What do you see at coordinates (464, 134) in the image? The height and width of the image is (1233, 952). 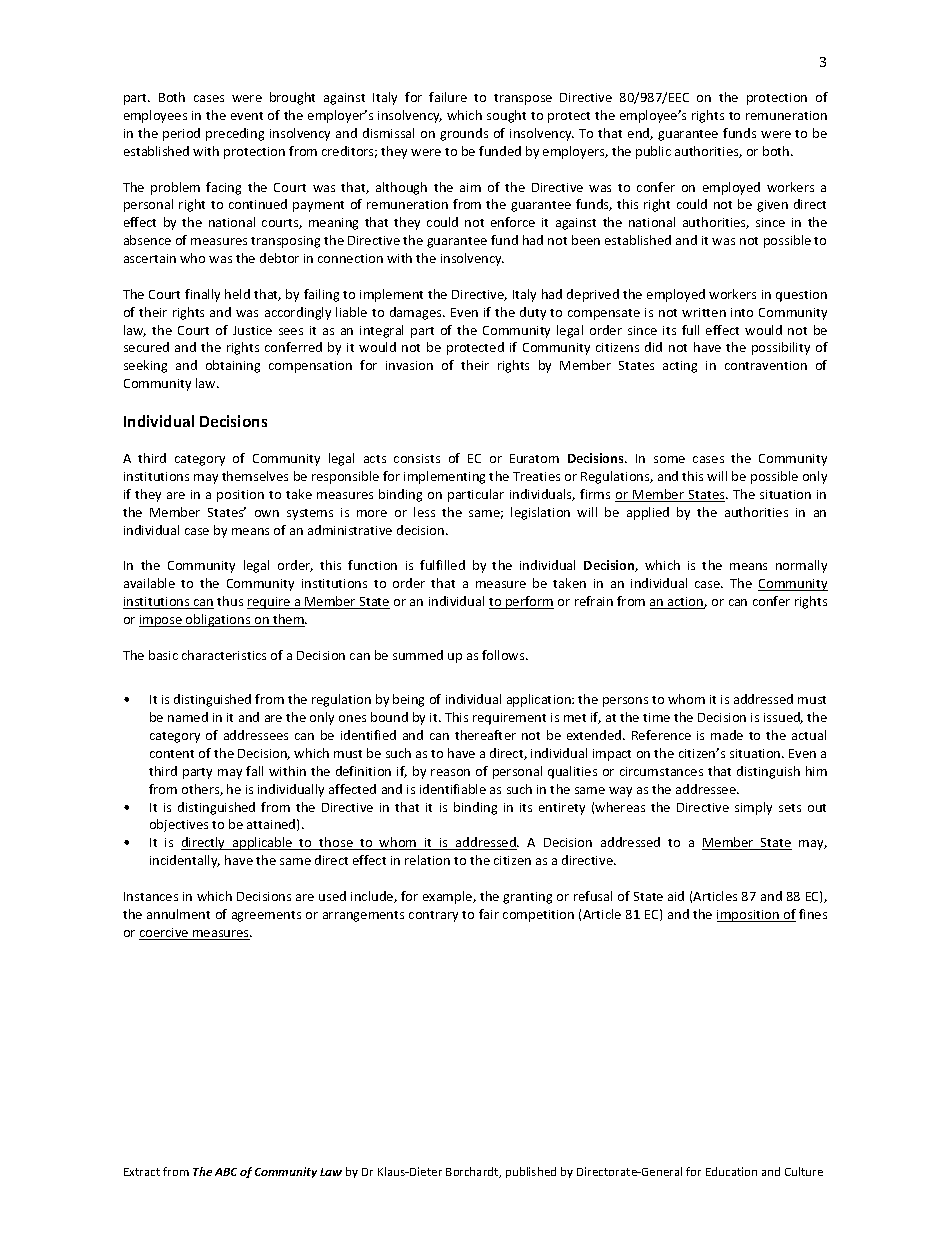 I see `grounds` at bounding box center [464, 134].
